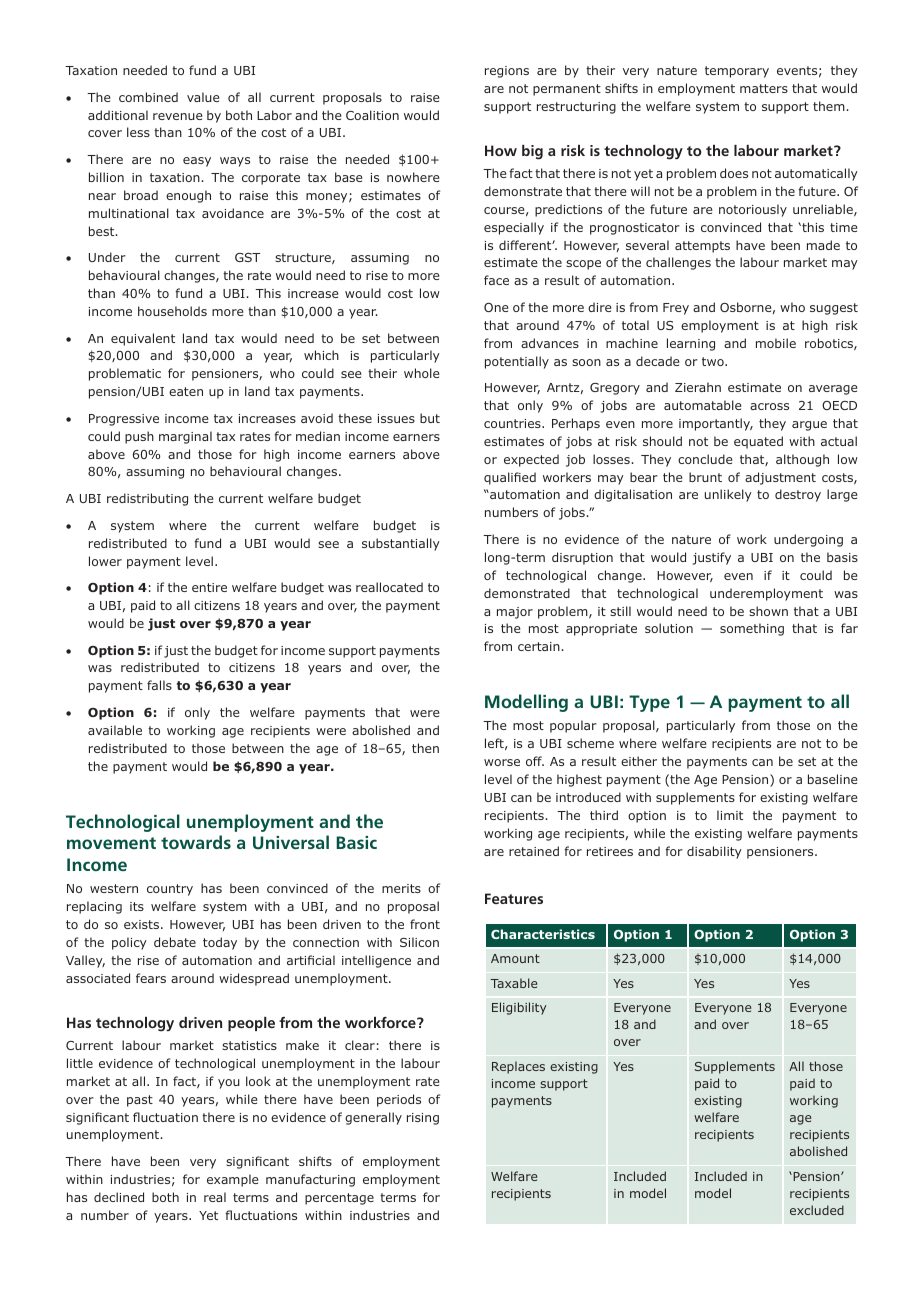 The image size is (924, 1308). What do you see at coordinates (764, 88) in the image?
I see `matters` at bounding box center [764, 88].
